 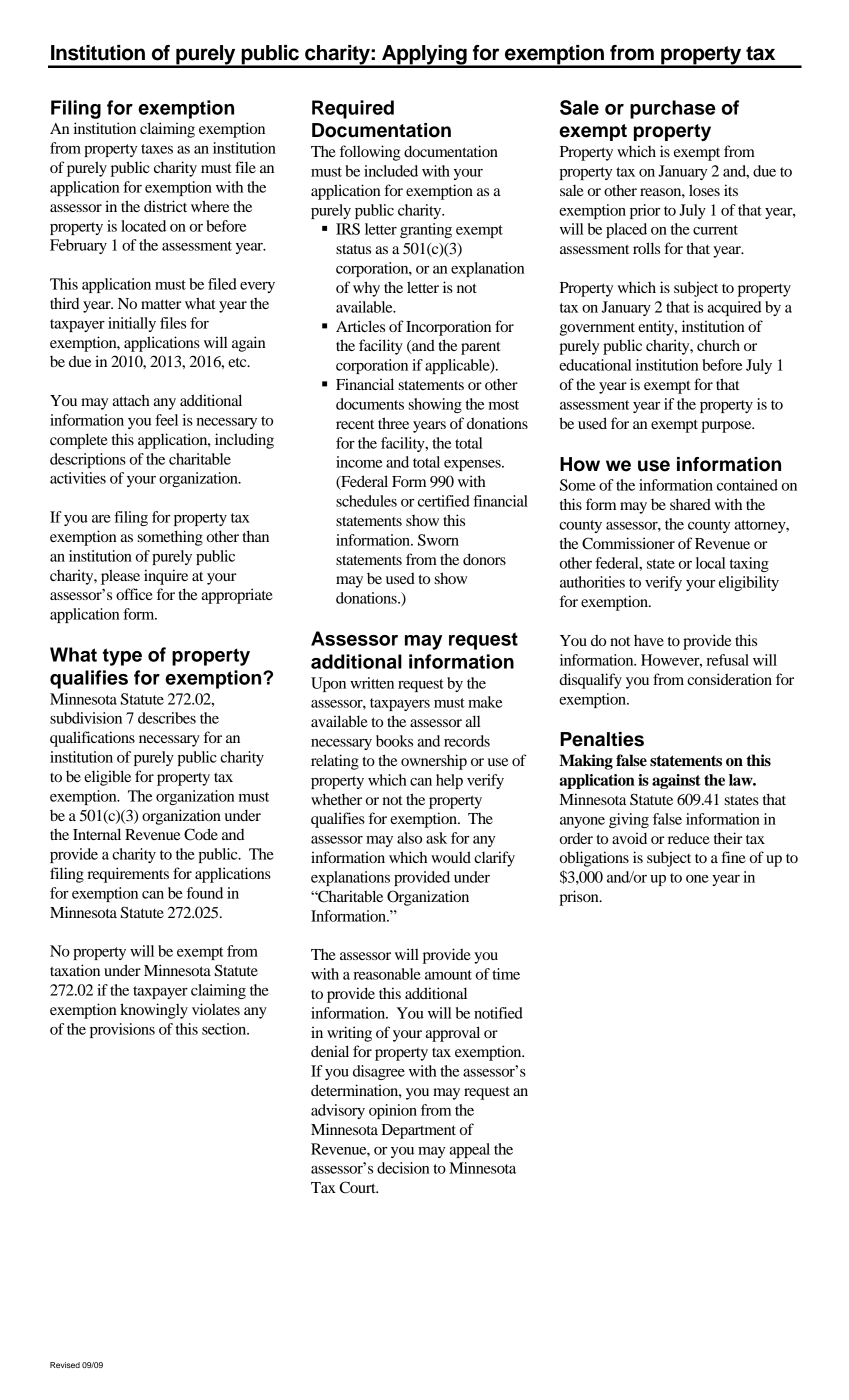 What do you see at coordinates (358, 1187) in the page?
I see `Court` at bounding box center [358, 1187].
